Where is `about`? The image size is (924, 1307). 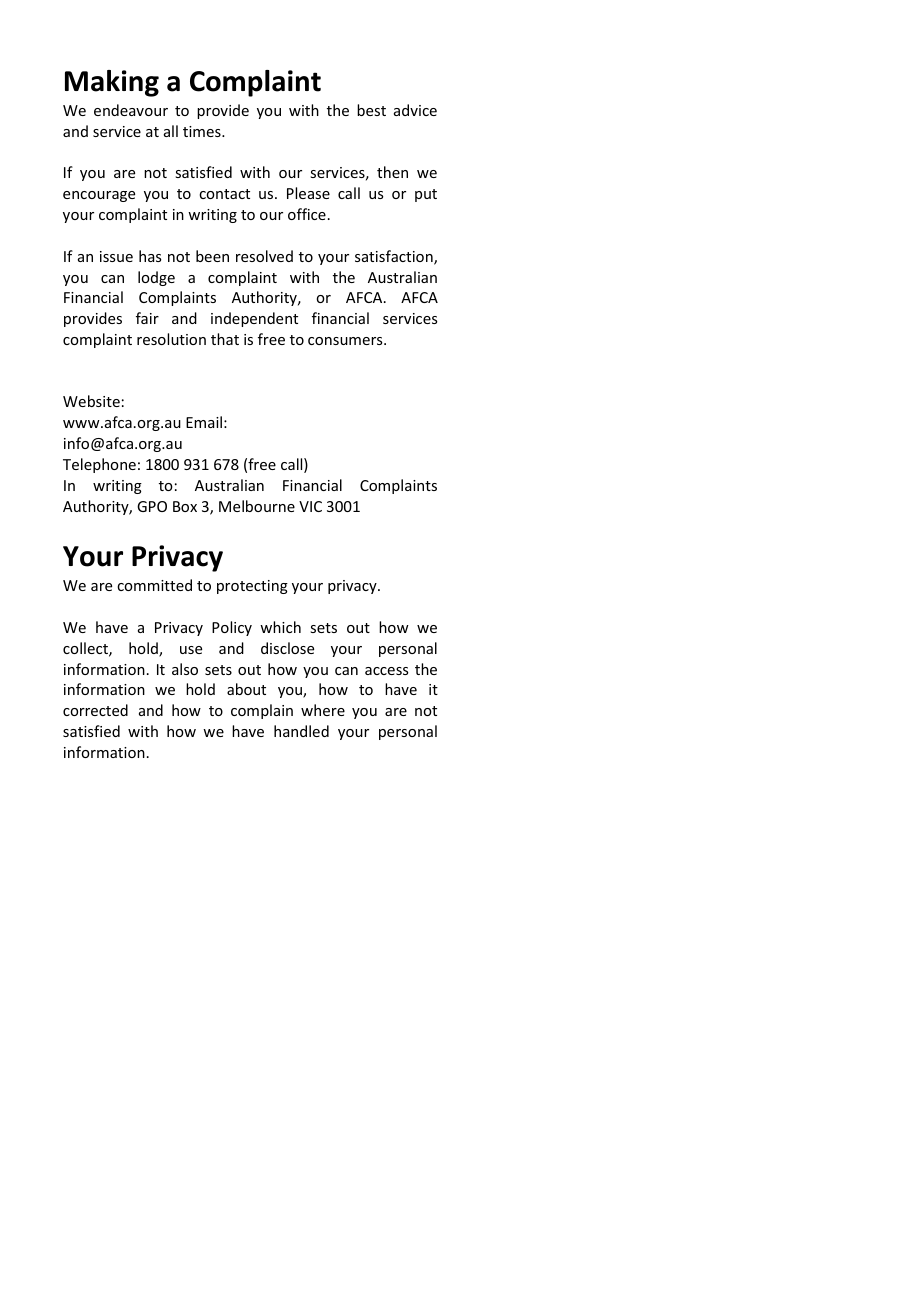 about is located at coordinates (246, 689).
